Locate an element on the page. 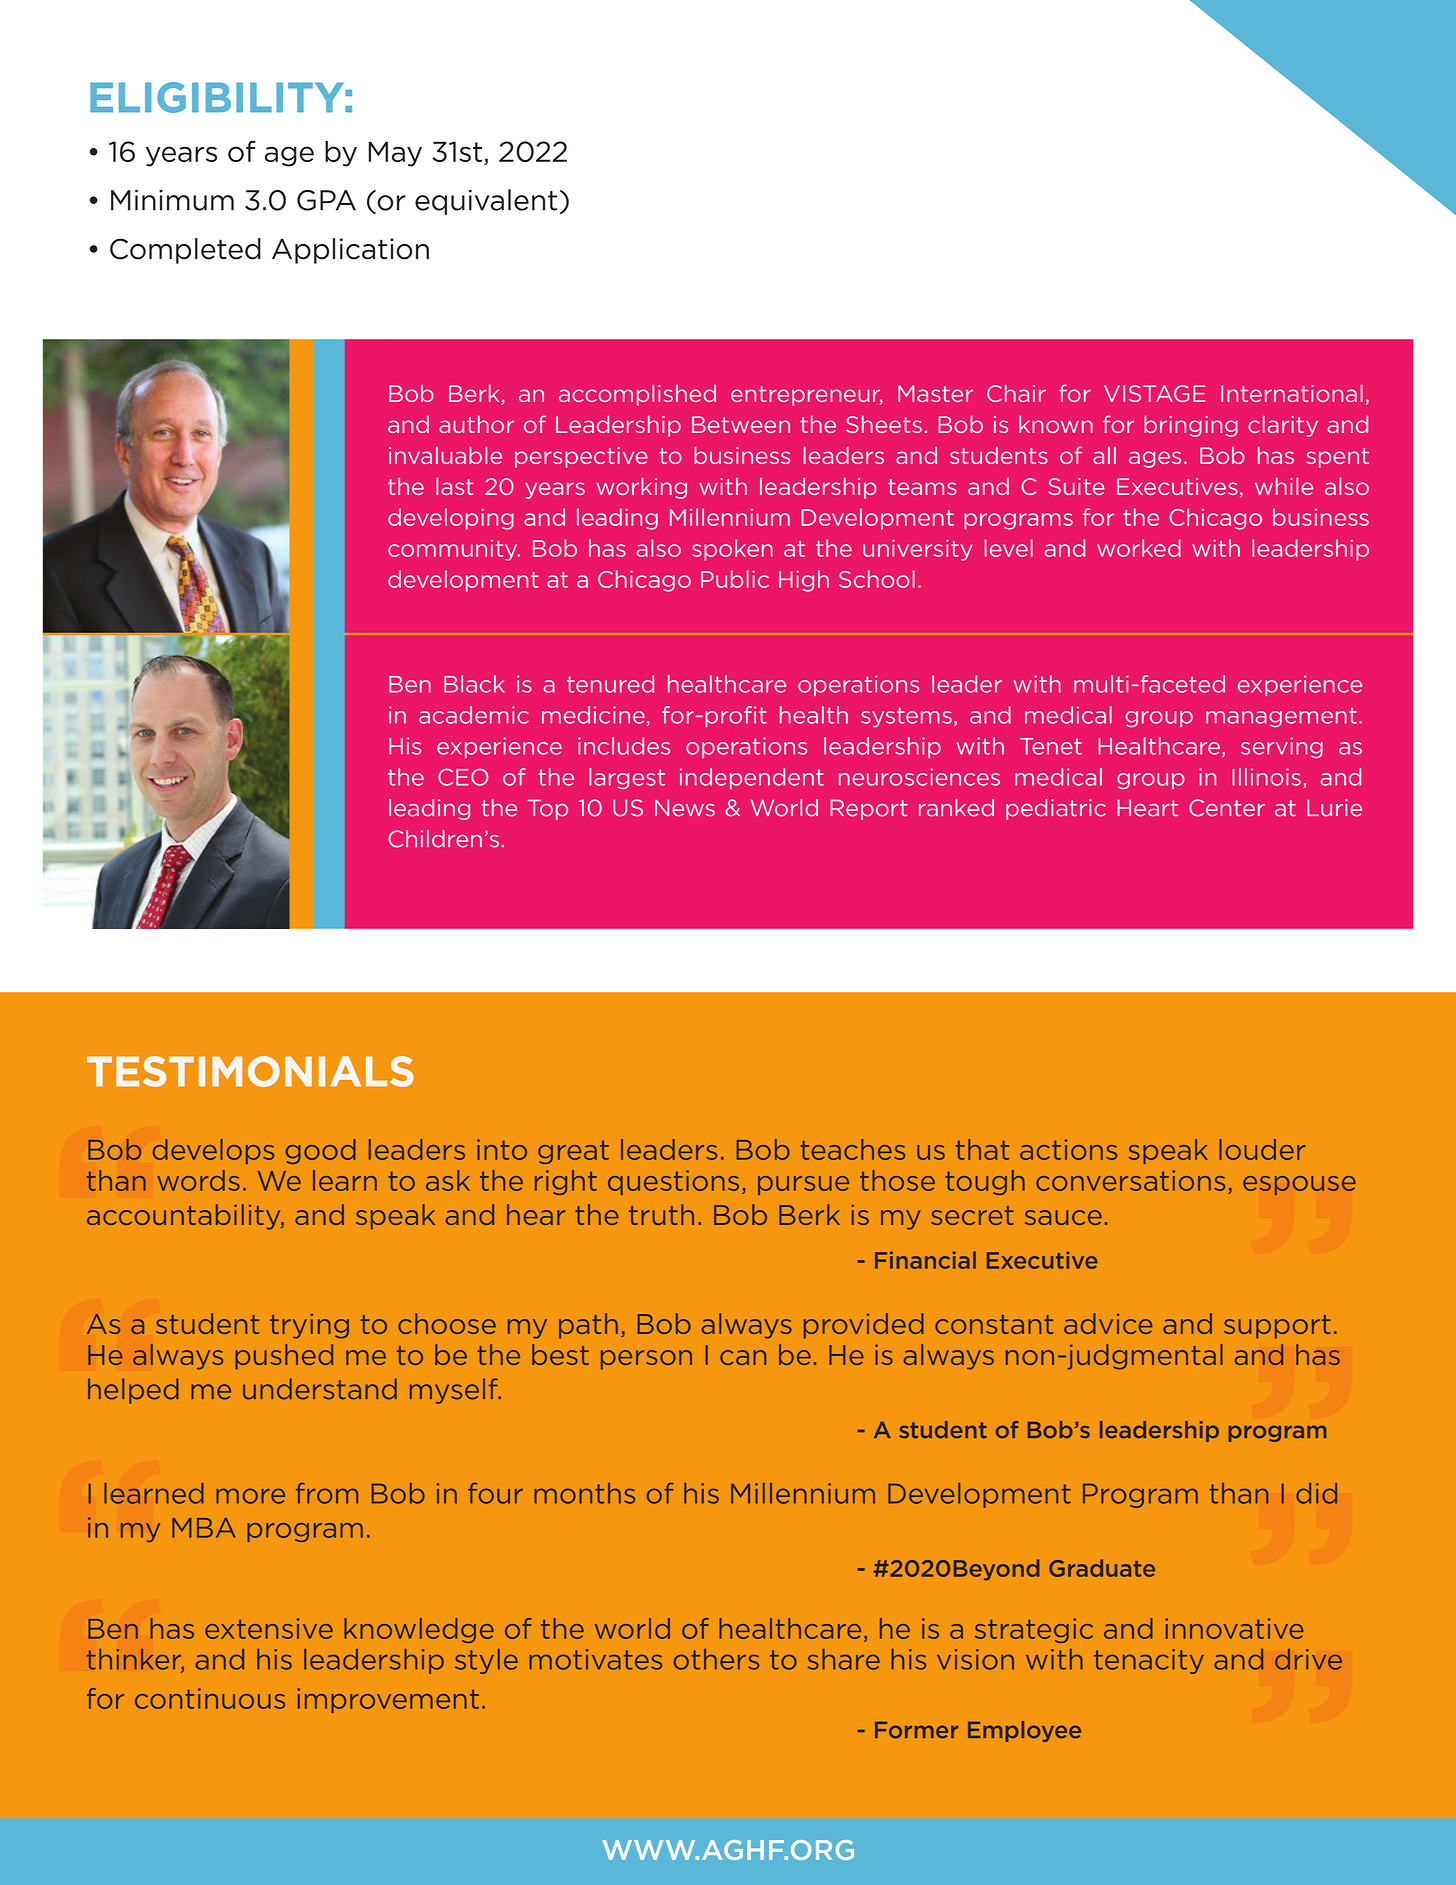  GPA is located at coordinates (326, 200).
